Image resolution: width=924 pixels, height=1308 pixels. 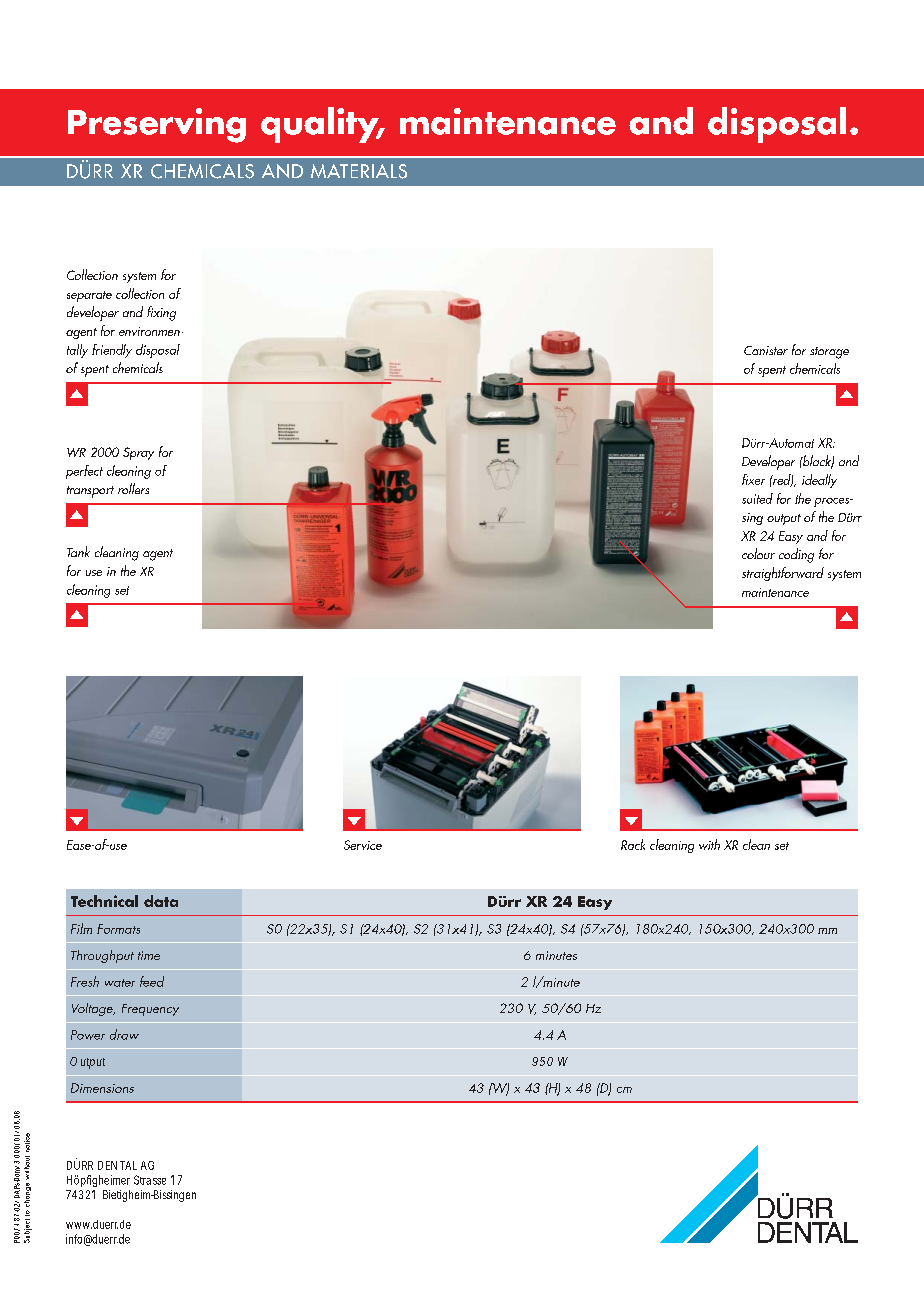 I want to click on DENTAL, so click(x=117, y=1165).
